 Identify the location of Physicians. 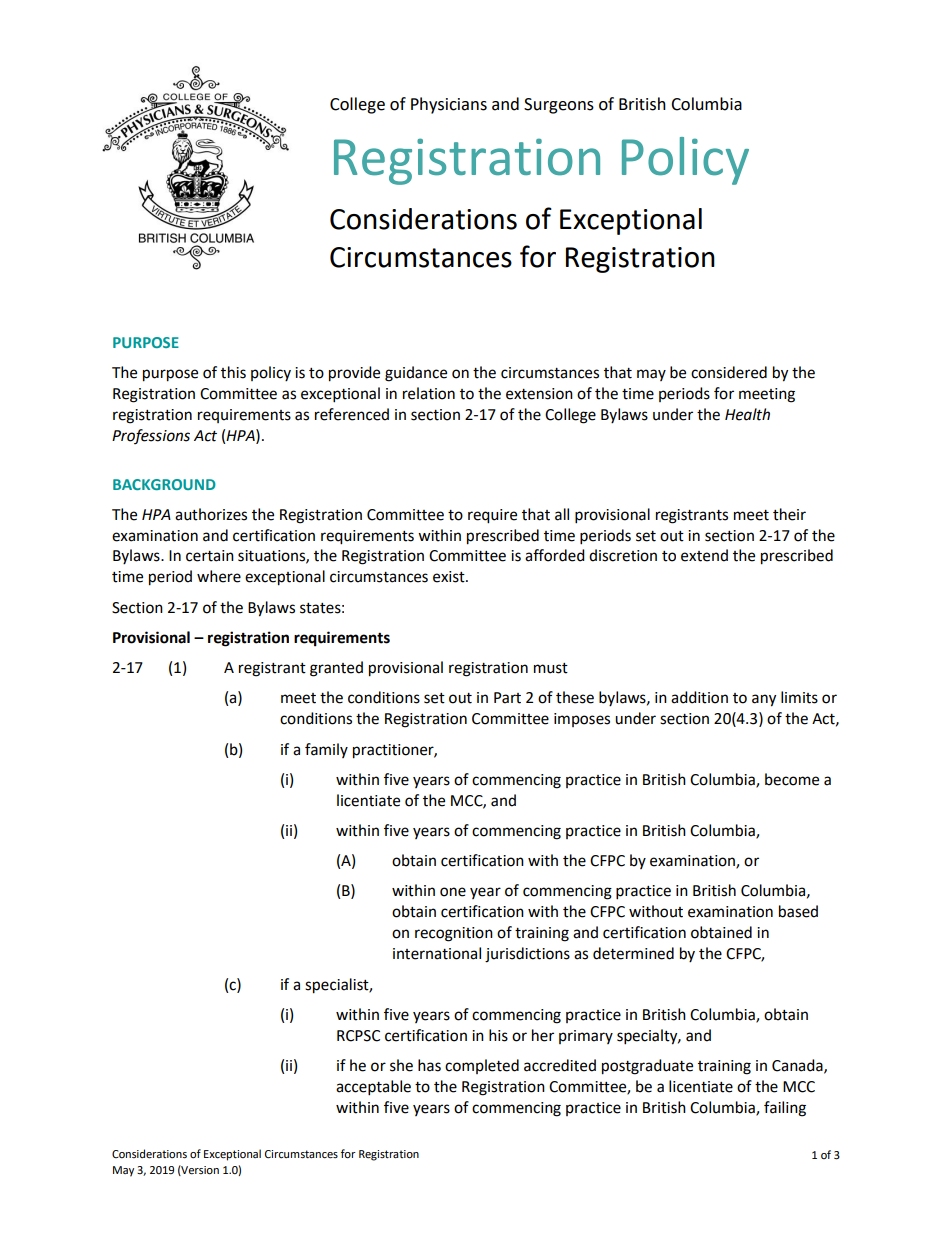
(449, 105).
